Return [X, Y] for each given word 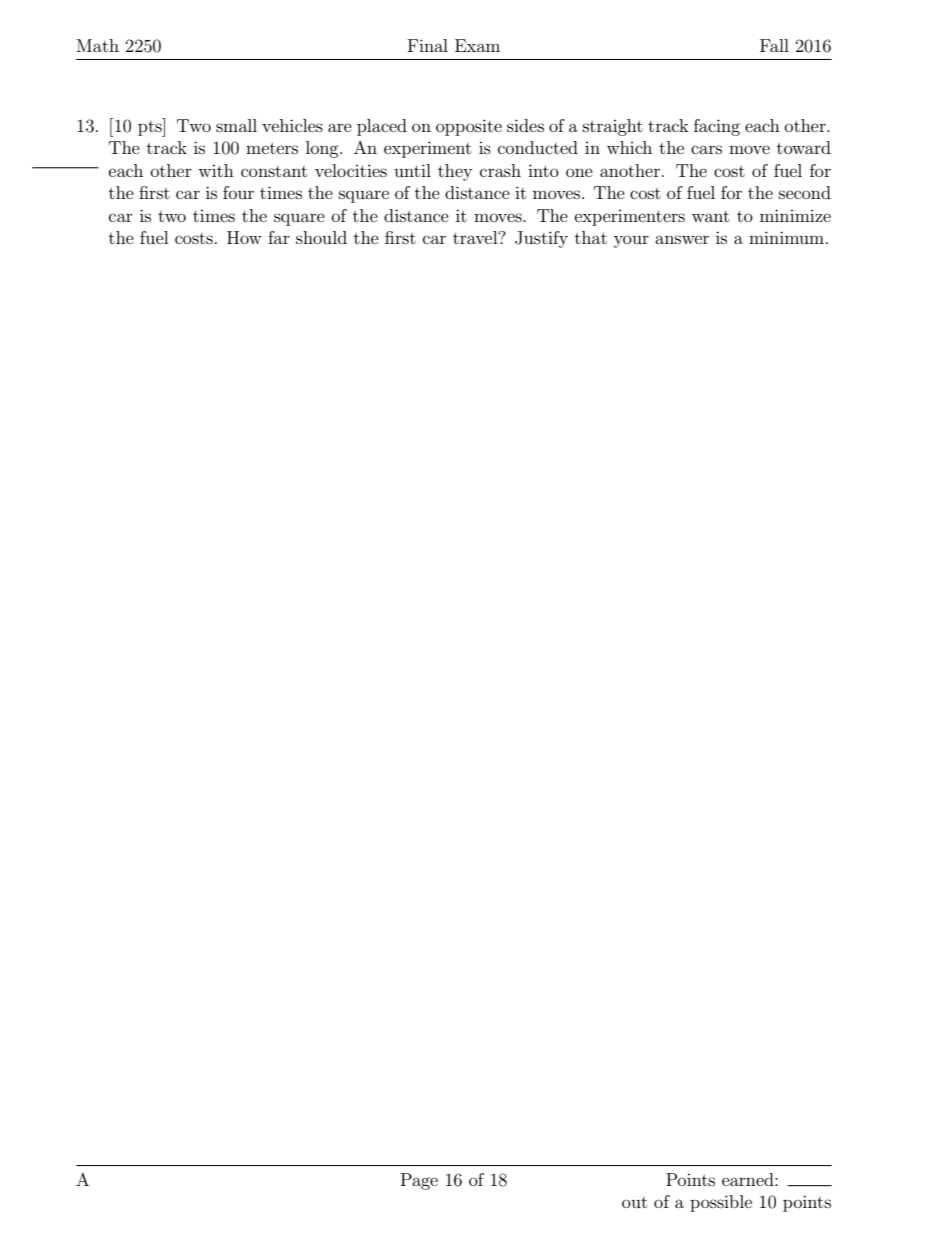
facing [717, 127]
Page [419, 1181]
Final [428, 45]
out [634, 1202]
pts [151, 127]
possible [721, 1203]
